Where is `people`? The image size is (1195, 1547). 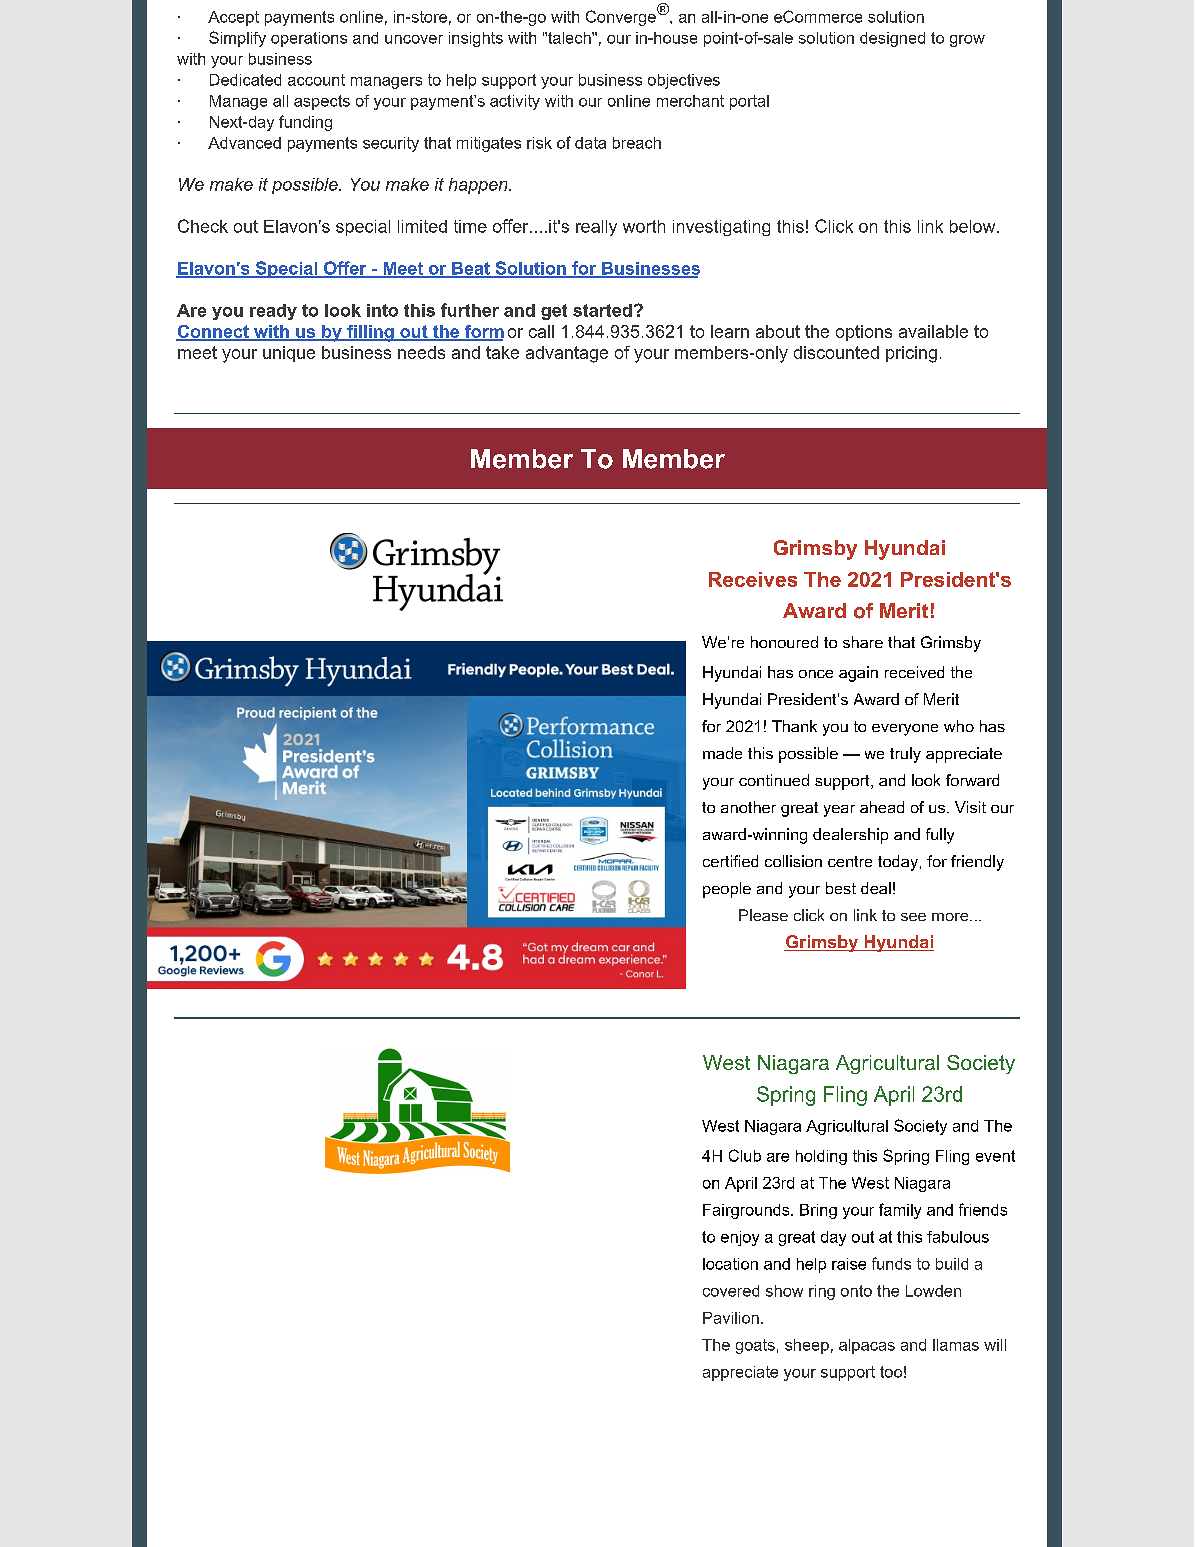
people is located at coordinates (727, 890).
